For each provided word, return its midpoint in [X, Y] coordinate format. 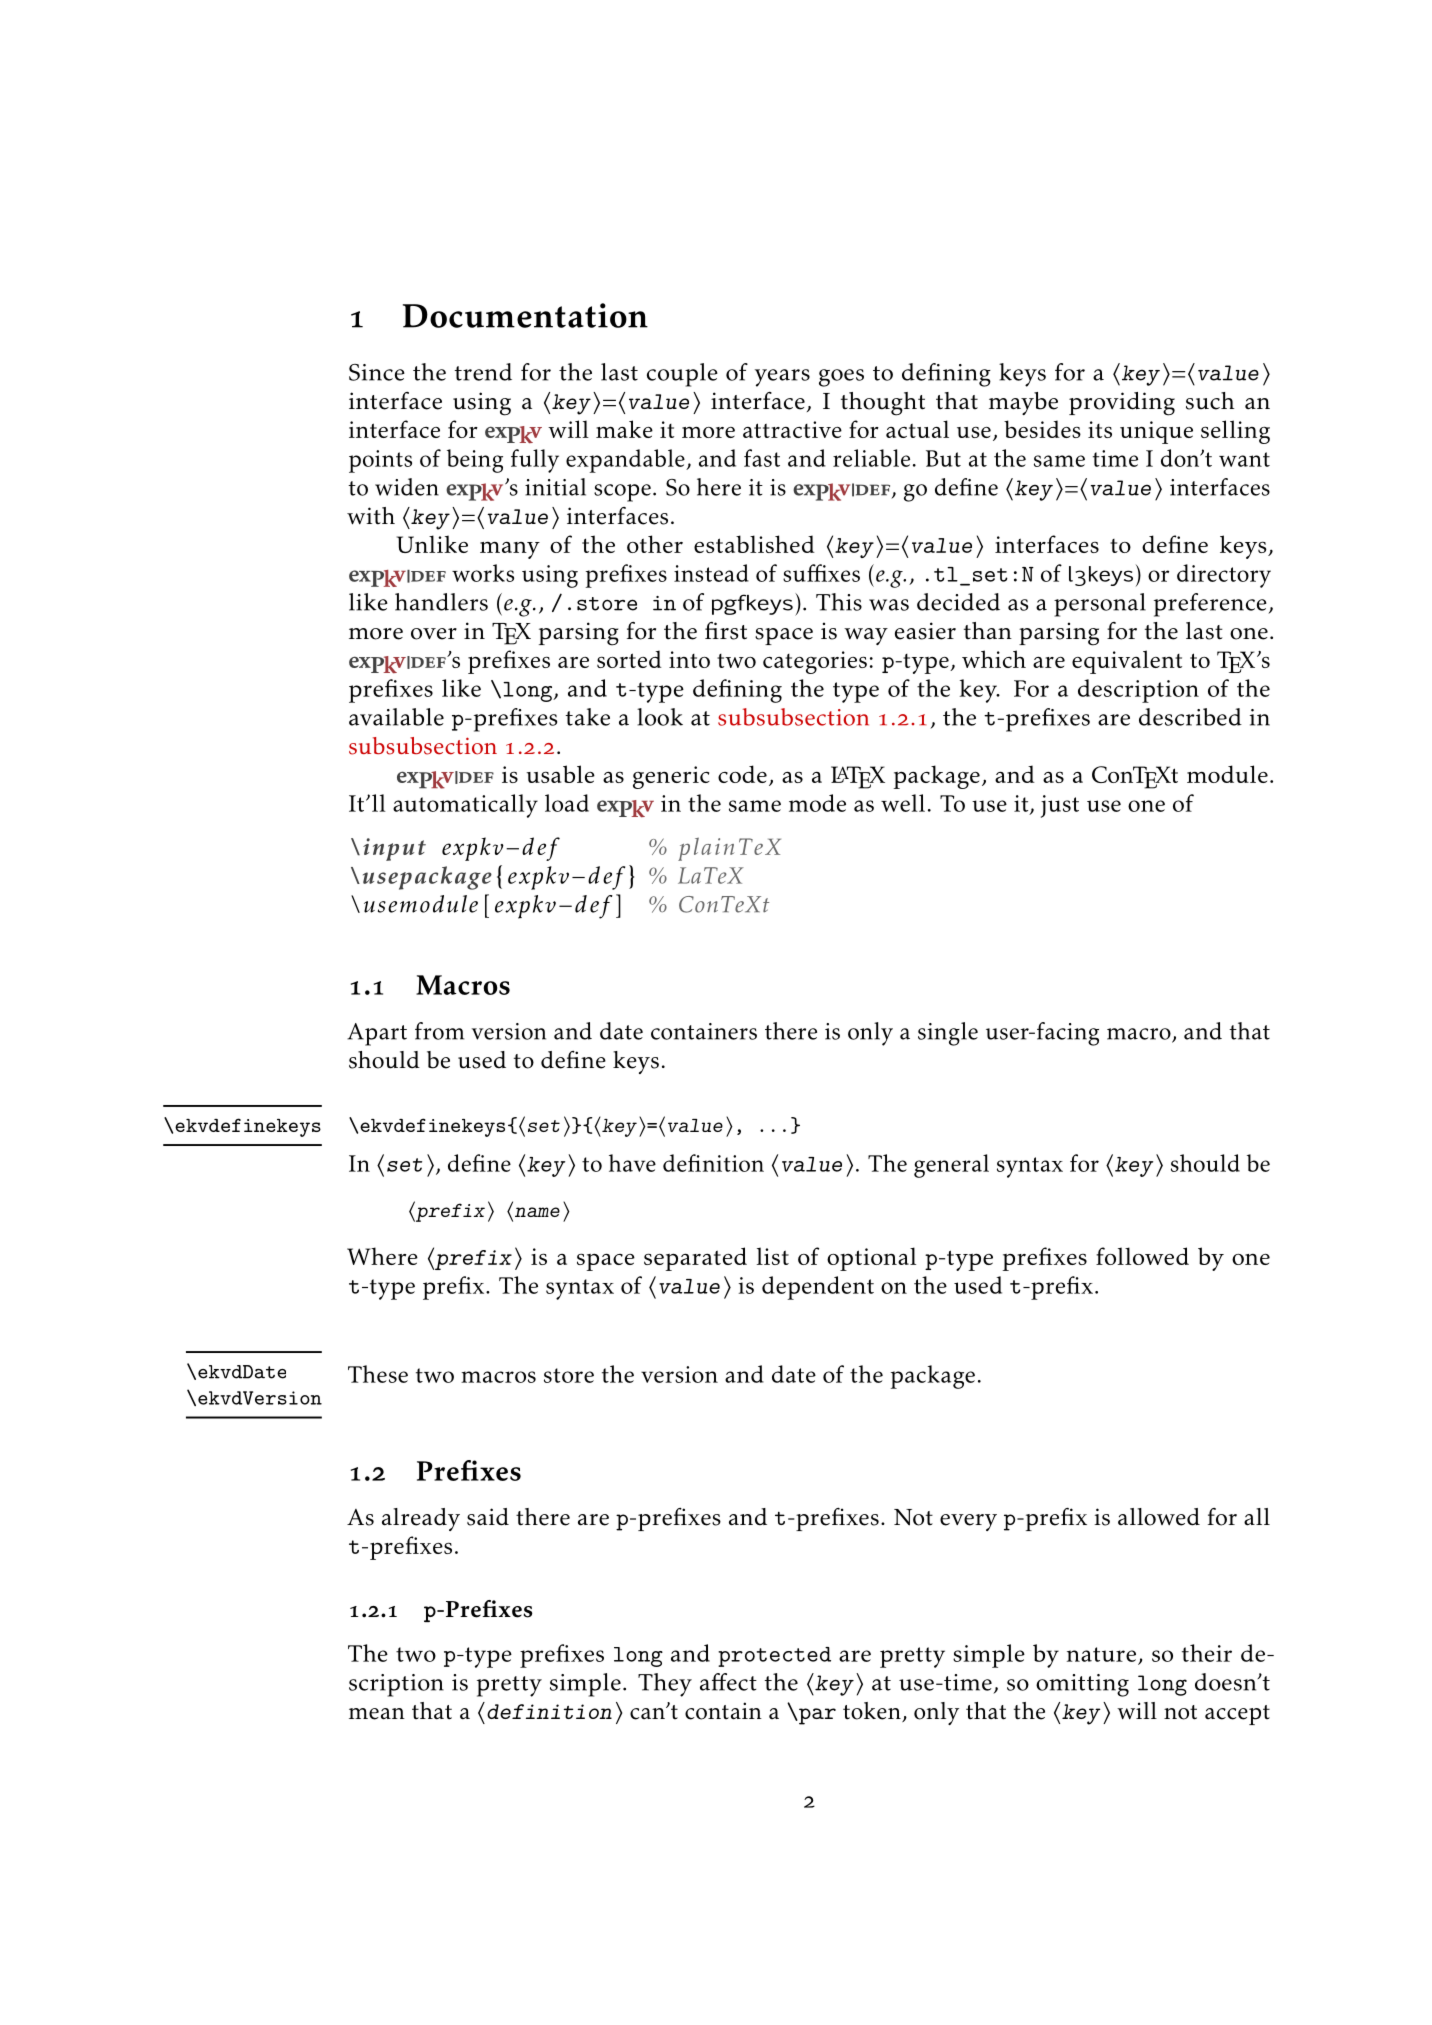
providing [1122, 404]
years [782, 378]
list [773, 1256]
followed [1142, 1256]
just [1060, 806]
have [632, 1163]
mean [377, 1714]
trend [483, 372]
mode [817, 803]
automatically [465, 806]
